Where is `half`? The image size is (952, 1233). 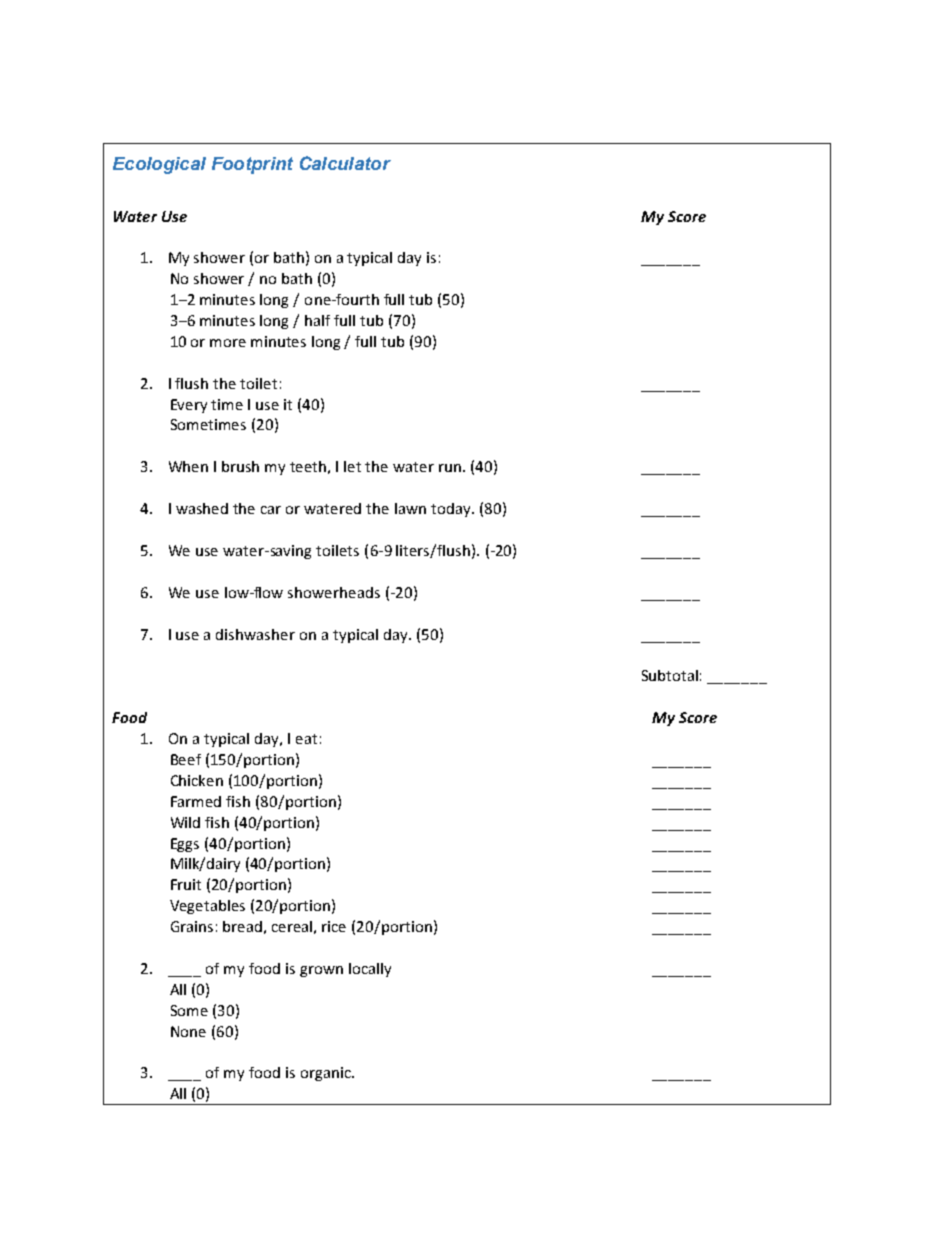 half is located at coordinates (317, 320).
